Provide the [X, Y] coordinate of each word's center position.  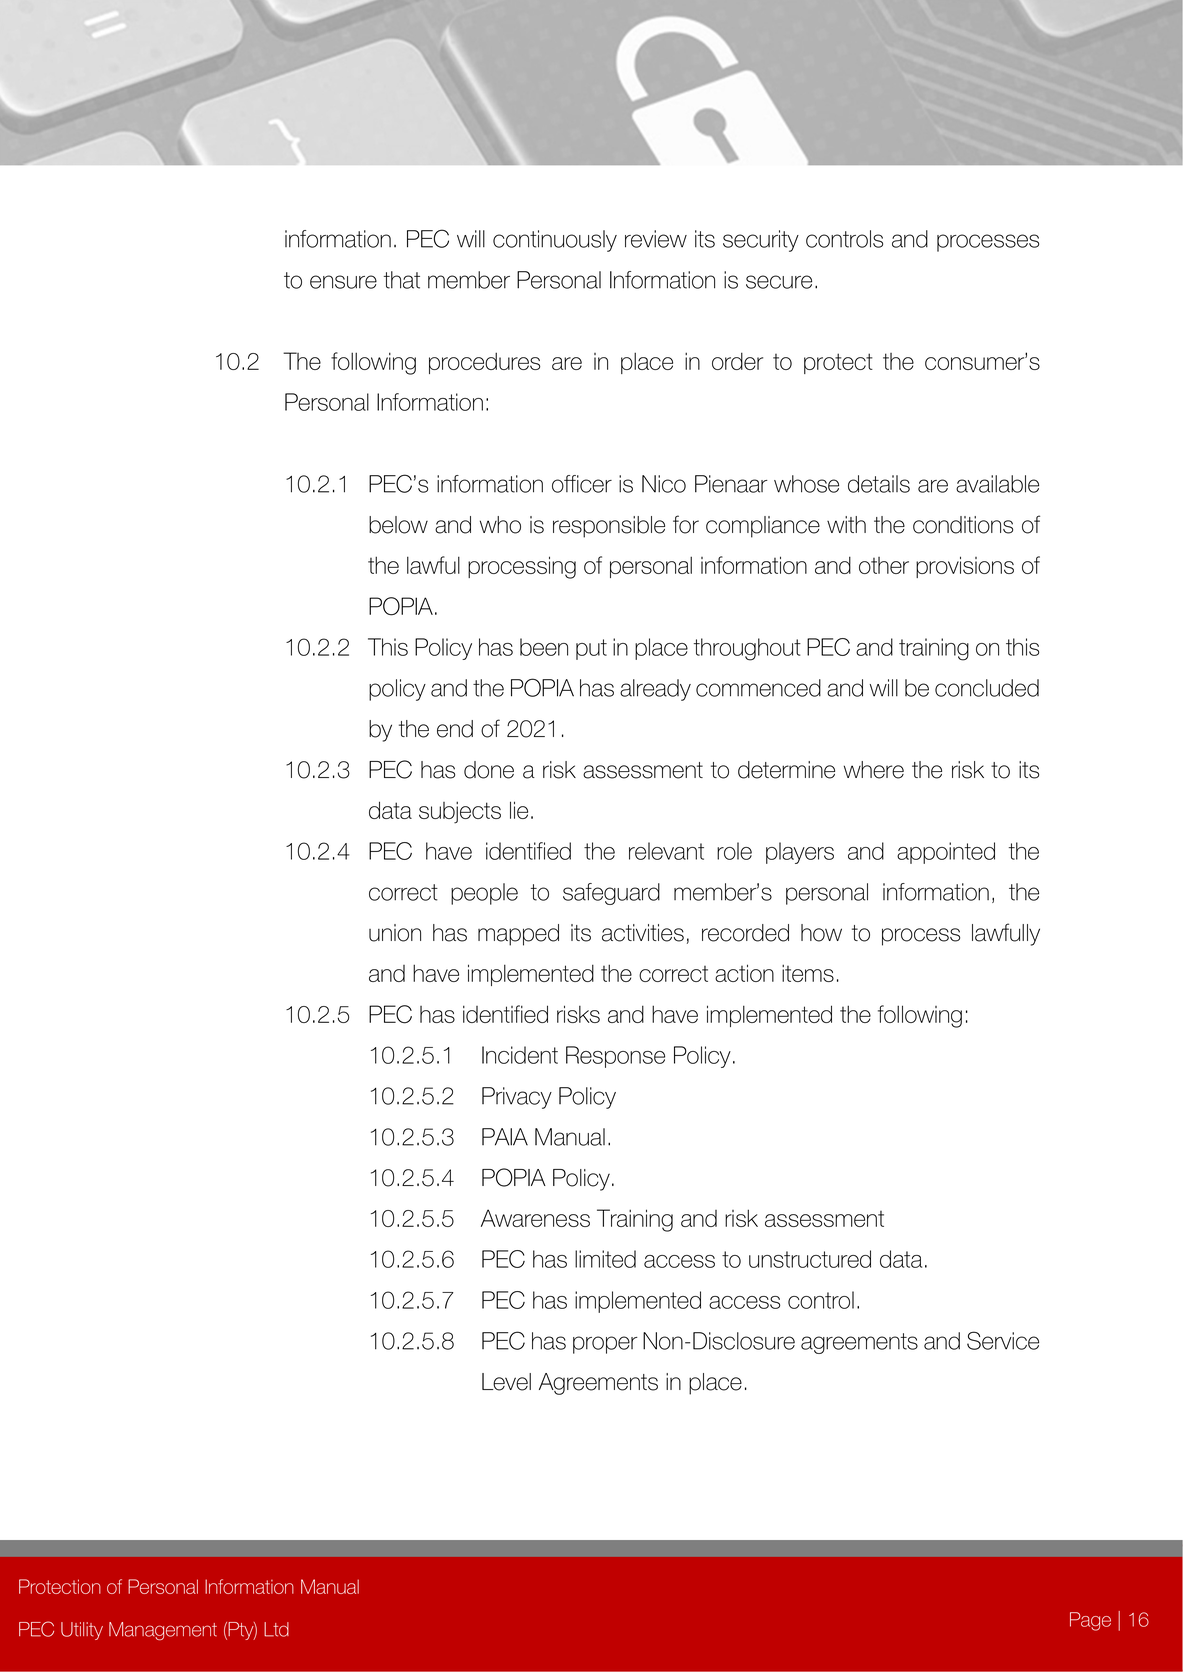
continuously [555, 241]
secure [779, 282]
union [395, 933]
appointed [946, 853]
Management [163, 1631]
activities [643, 933]
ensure [343, 282]
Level [506, 1382]
